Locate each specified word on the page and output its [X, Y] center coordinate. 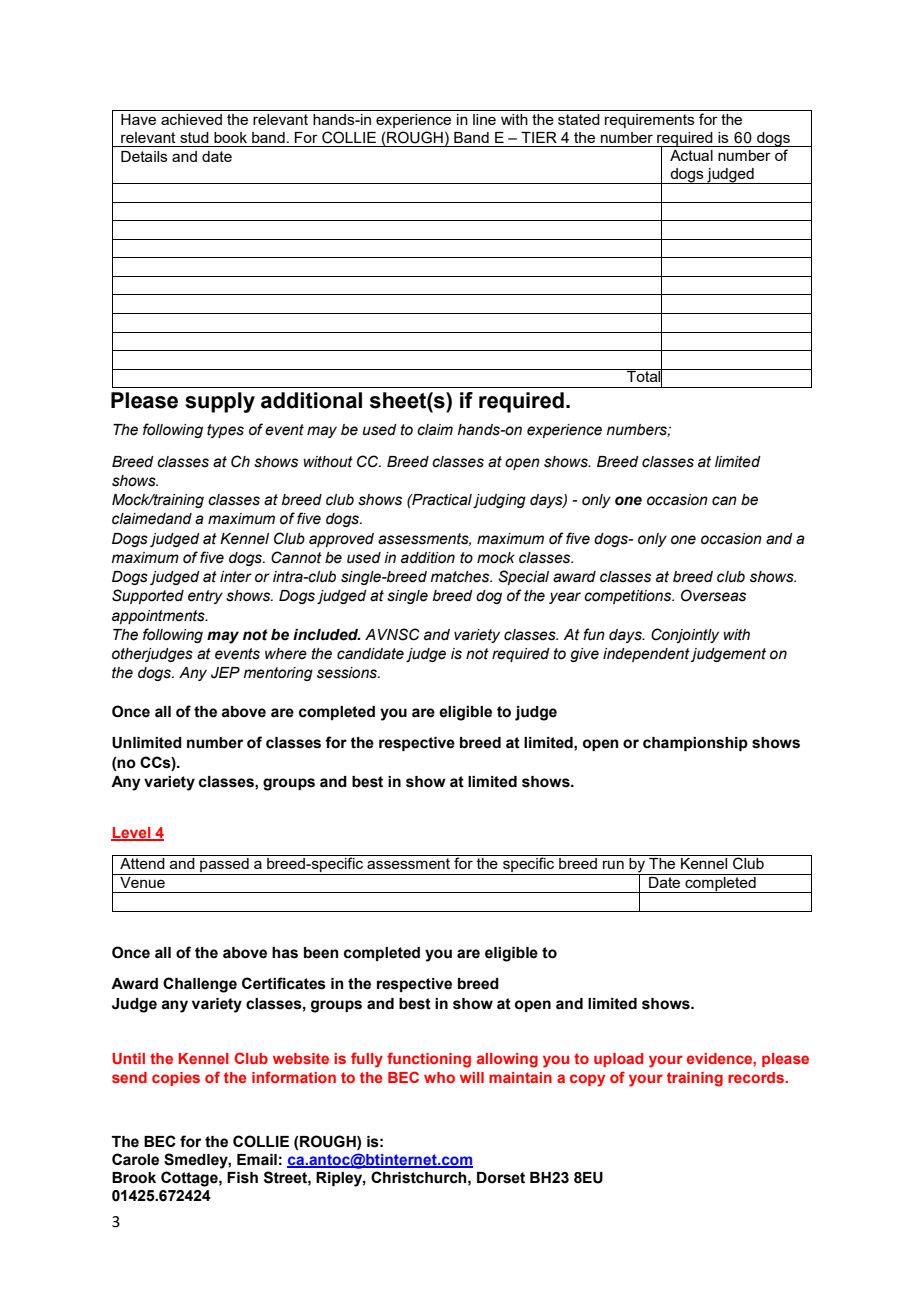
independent [647, 655]
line [484, 119]
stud [194, 137]
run [613, 864]
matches [461, 577]
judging [499, 501]
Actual [691, 155]
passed [224, 866]
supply [220, 402]
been [321, 953]
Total [644, 377]
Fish [242, 1178]
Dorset [501, 1178]
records [757, 1077]
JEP [225, 673]
